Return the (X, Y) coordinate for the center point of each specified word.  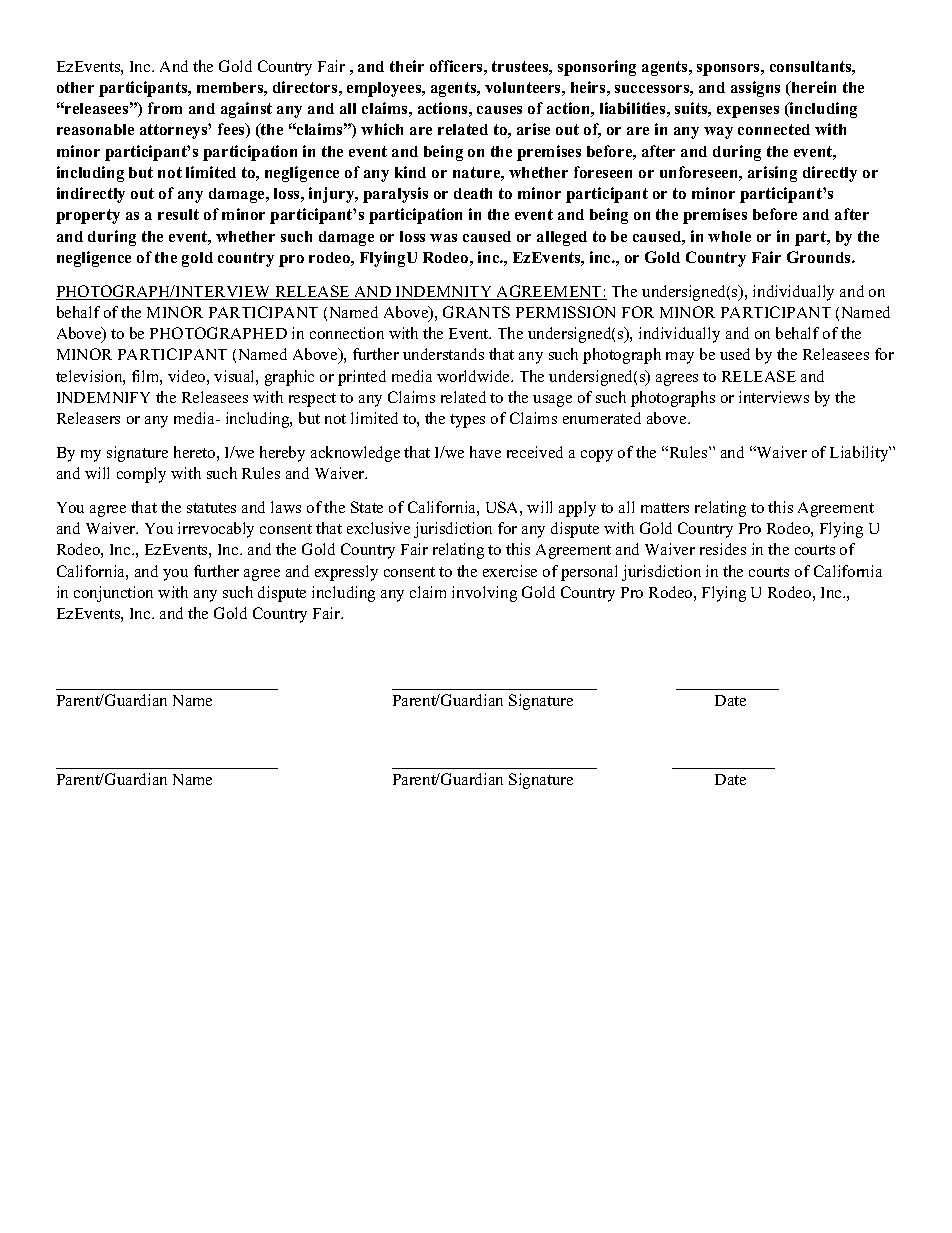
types (467, 421)
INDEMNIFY (103, 397)
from (165, 108)
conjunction (113, 594)
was (443, 238)
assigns (755, 89)
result (178, 214)
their (407, 66)
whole (729, 236)
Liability (860, 454)
